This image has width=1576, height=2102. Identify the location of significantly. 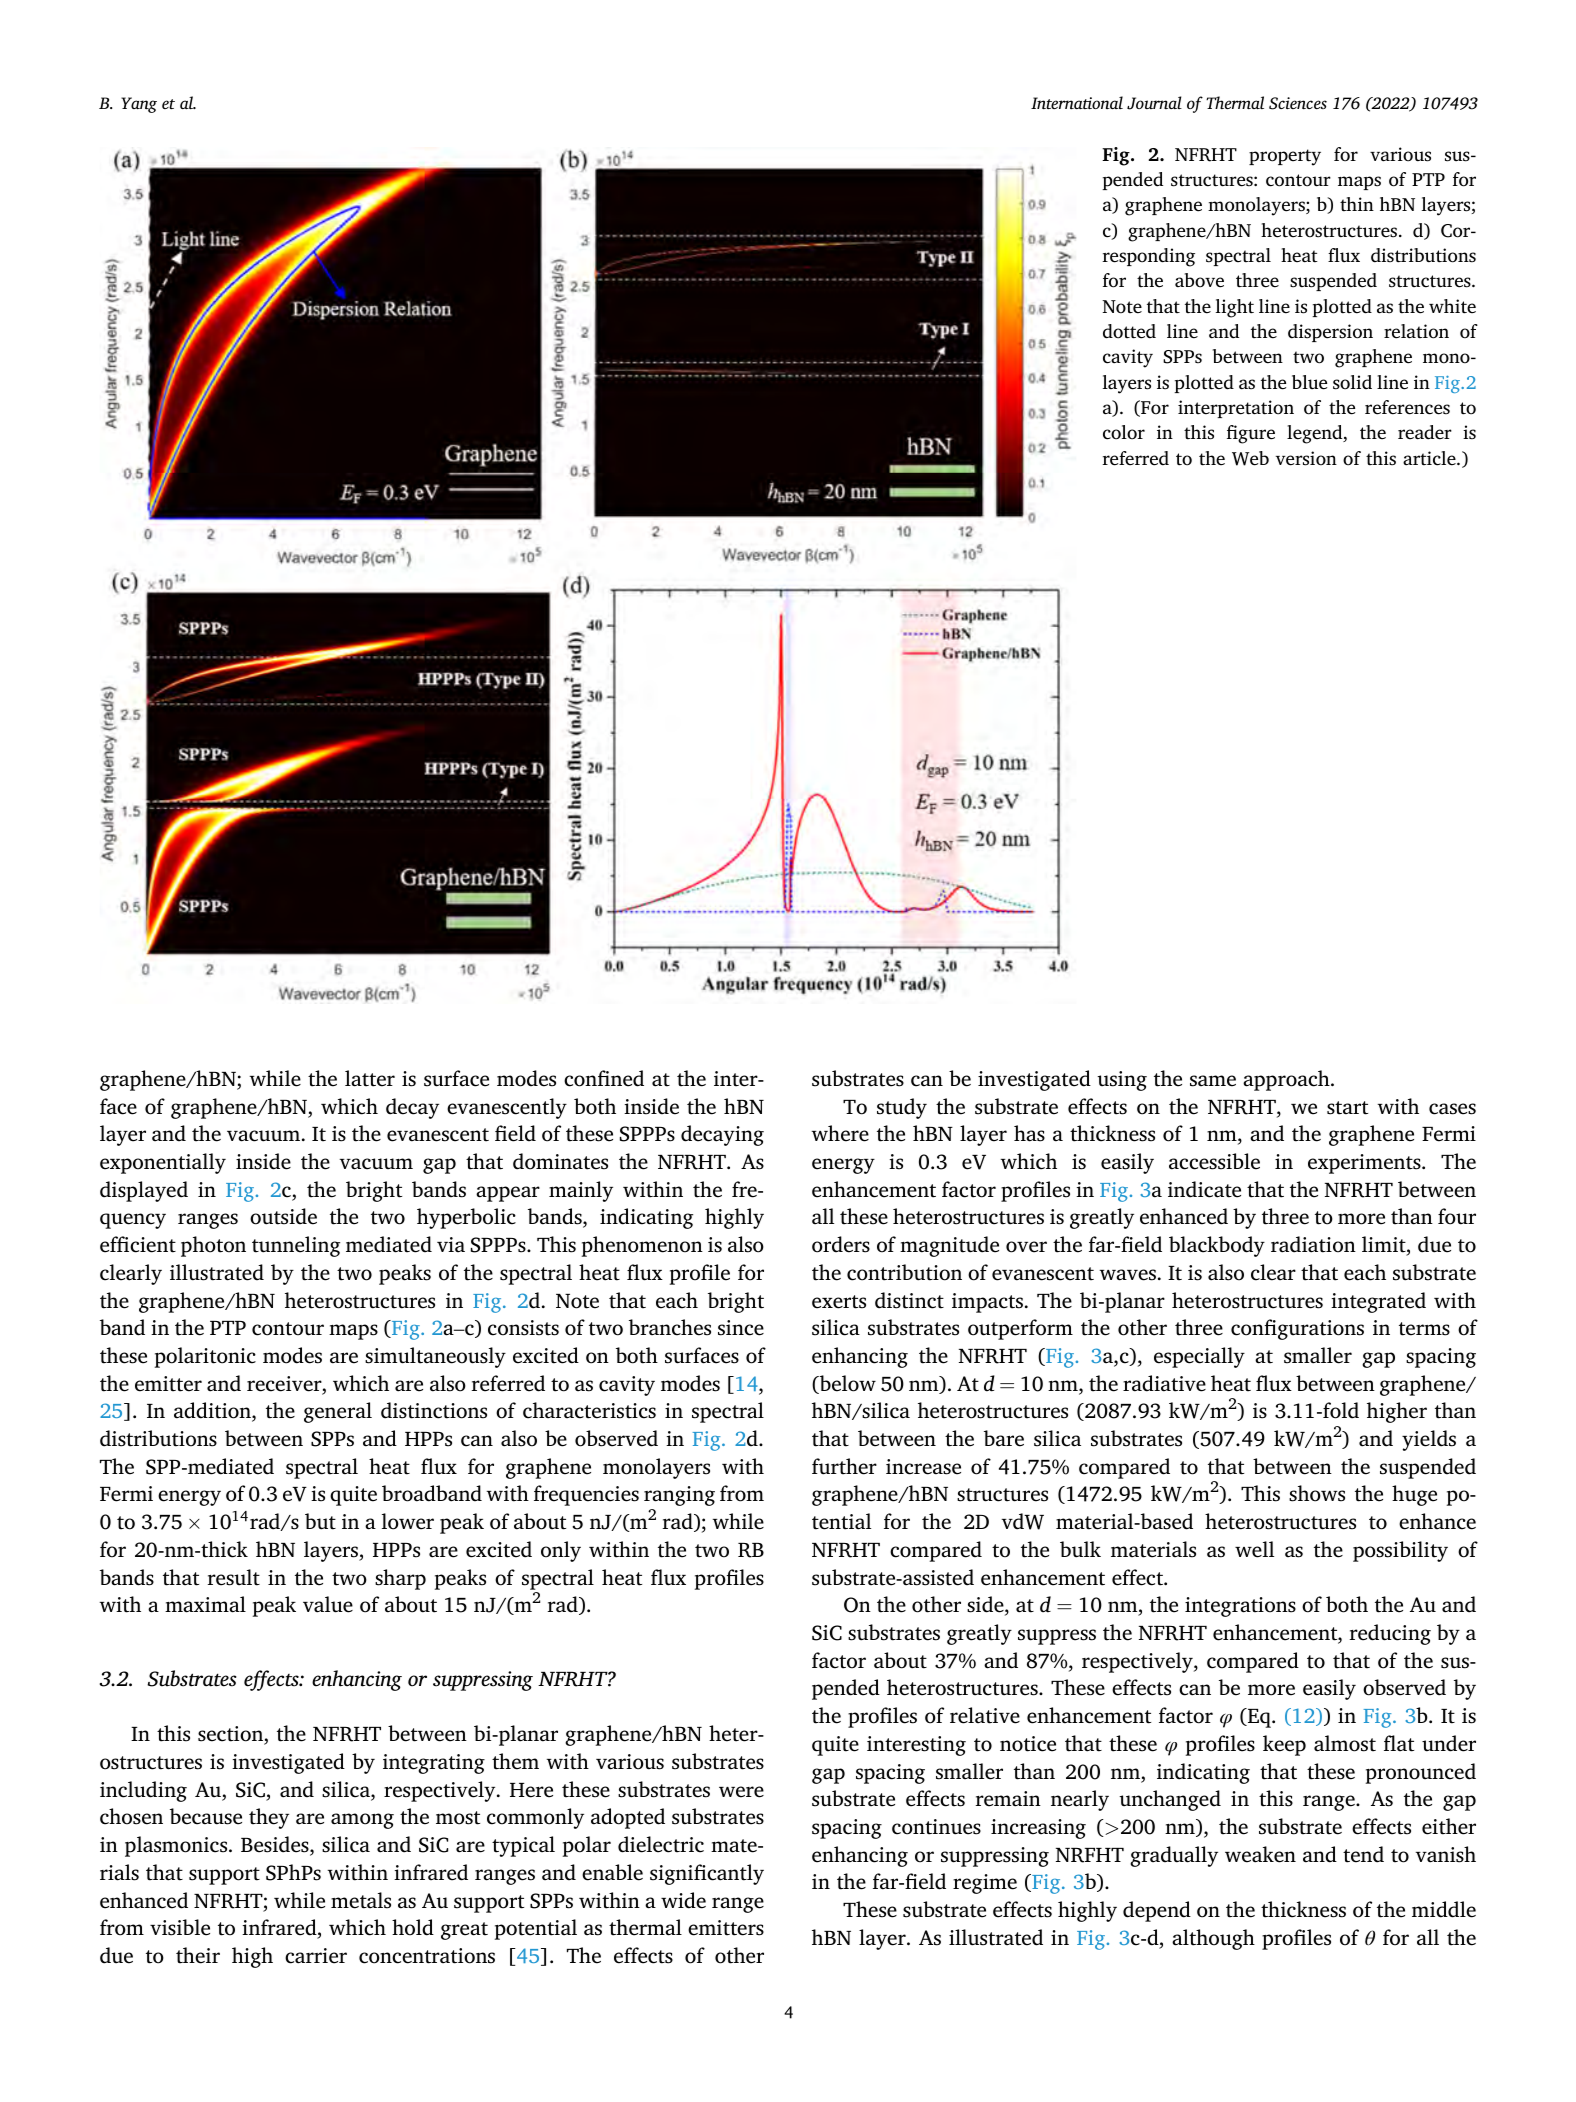
(707, 1874).
